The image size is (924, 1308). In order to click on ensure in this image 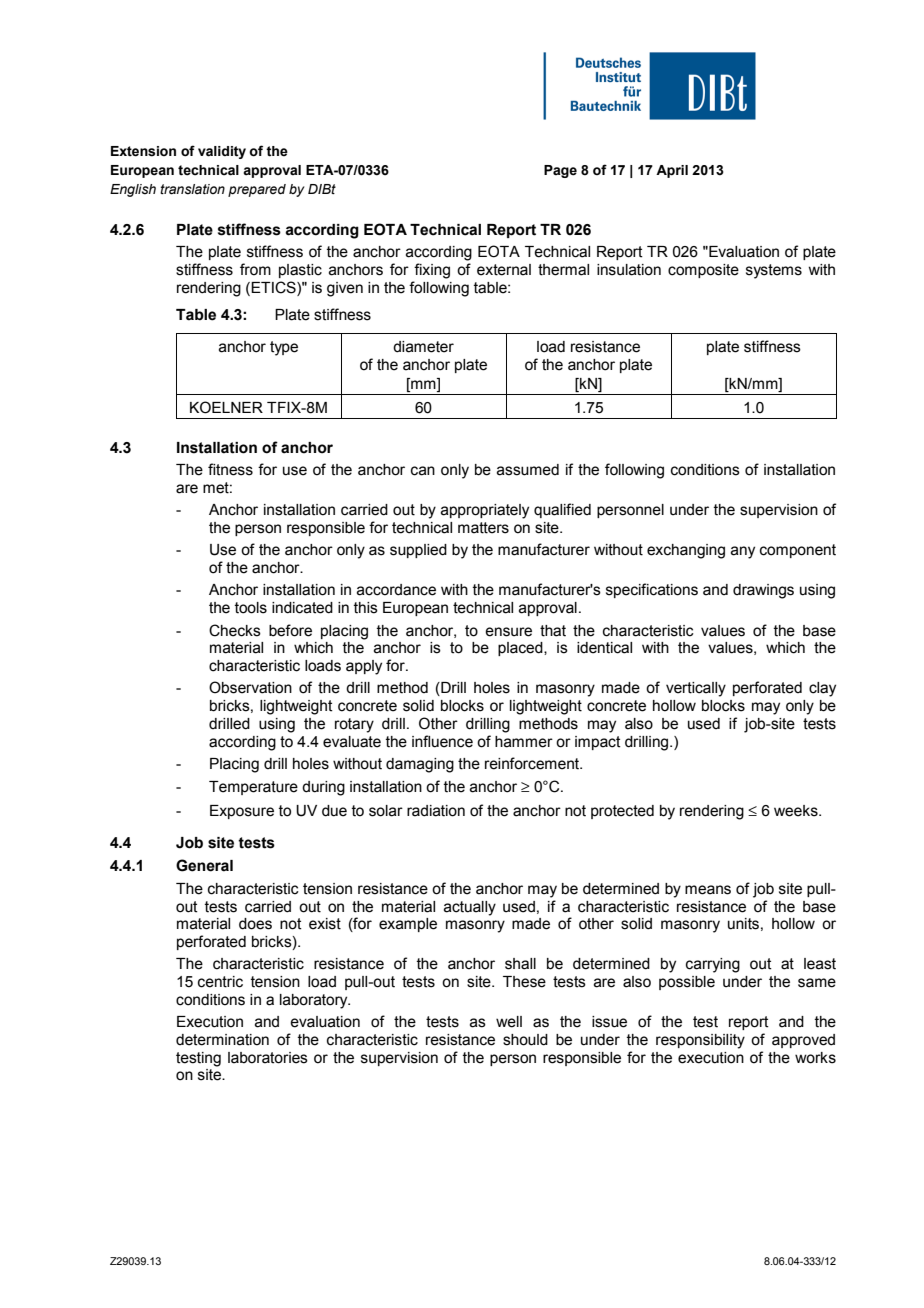, I will do `click(508, 632)`.
